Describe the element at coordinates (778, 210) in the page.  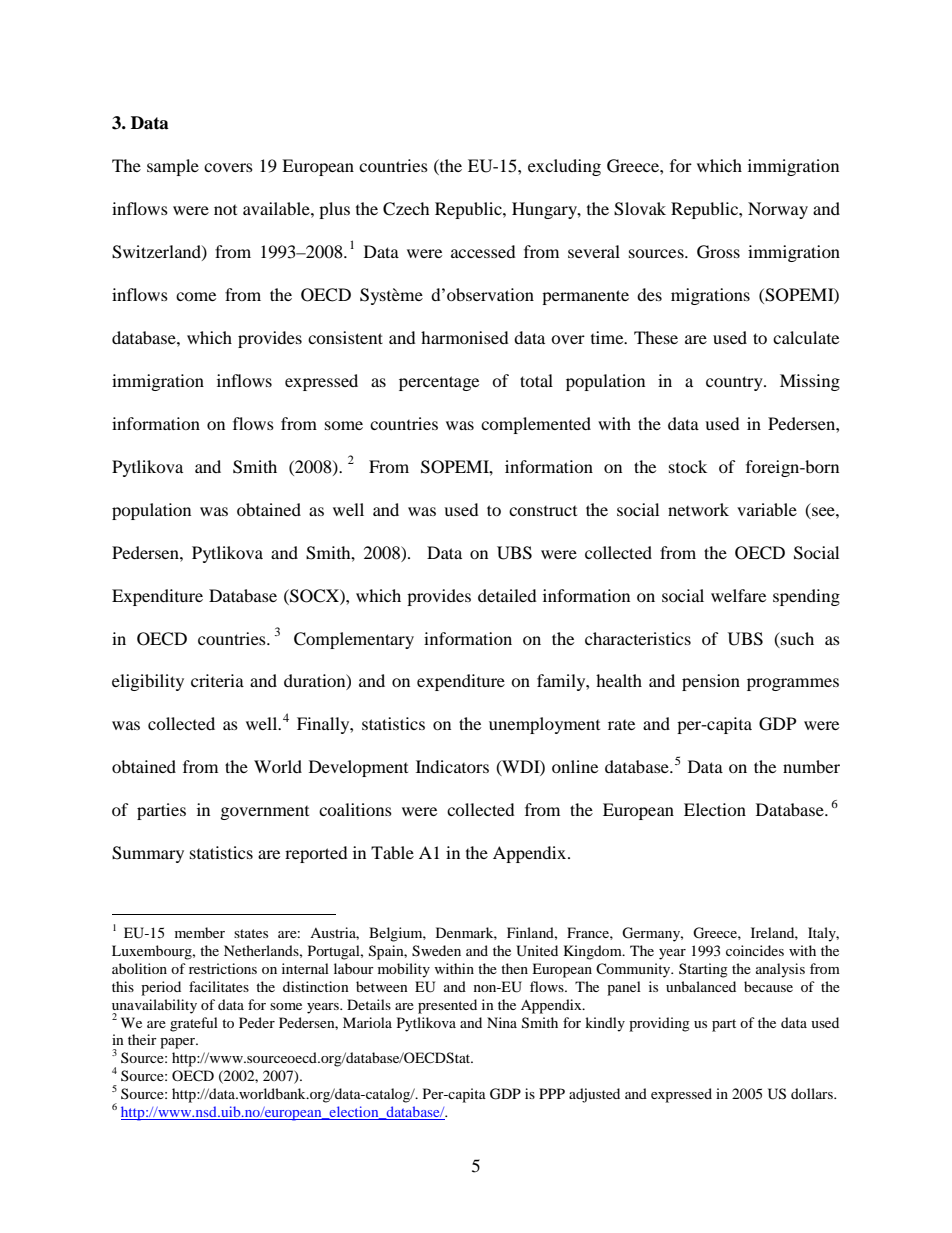
I see `Norway` at that location.
